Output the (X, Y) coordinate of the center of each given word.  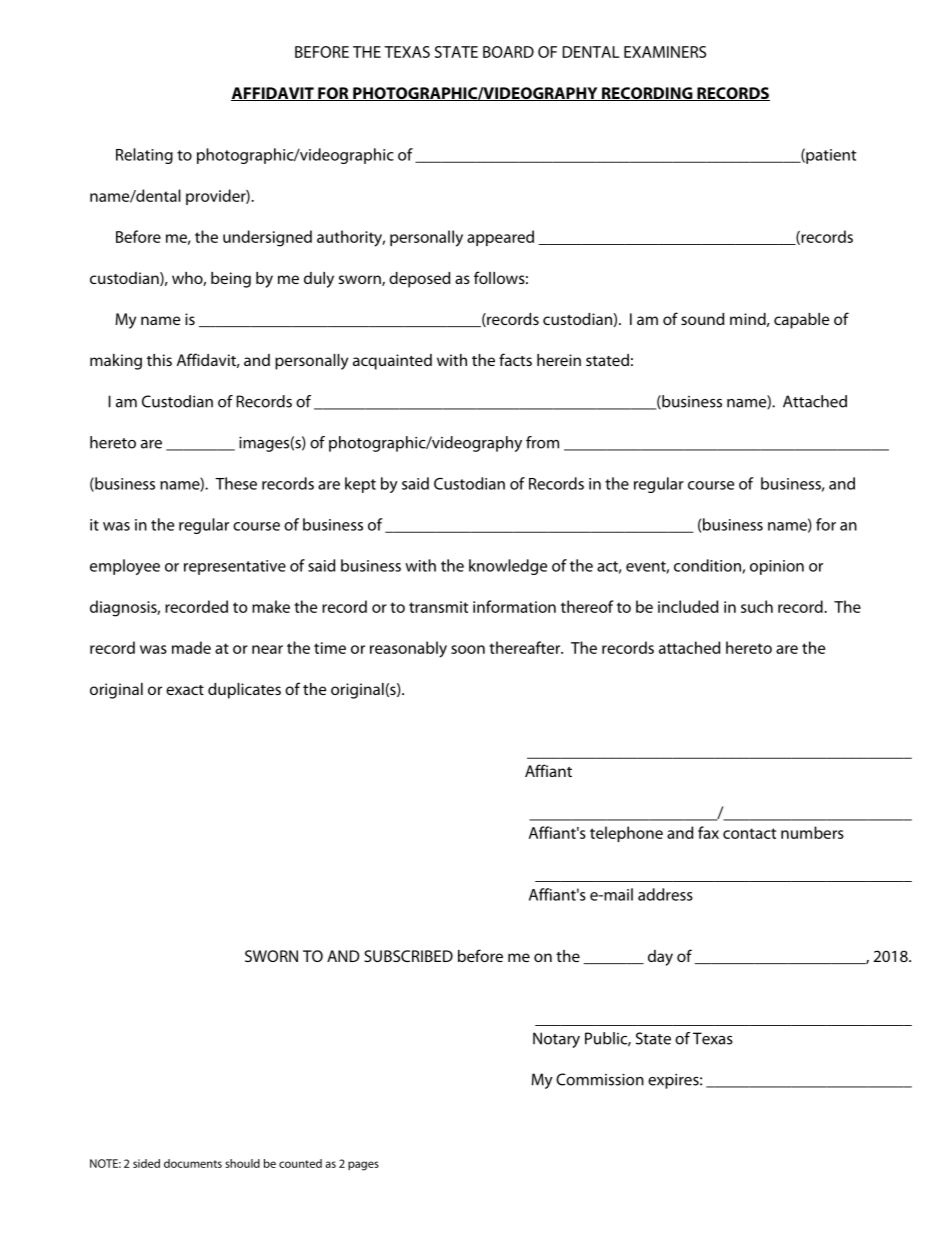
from (542, 442)
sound (702, 319)
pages (363, 1166)
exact (185, 690)
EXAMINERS (665, 52)
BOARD (508, 52)
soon (468, 649)
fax (708, 832)
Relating (144, 156)
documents (193, 1163)
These (236, 483)
